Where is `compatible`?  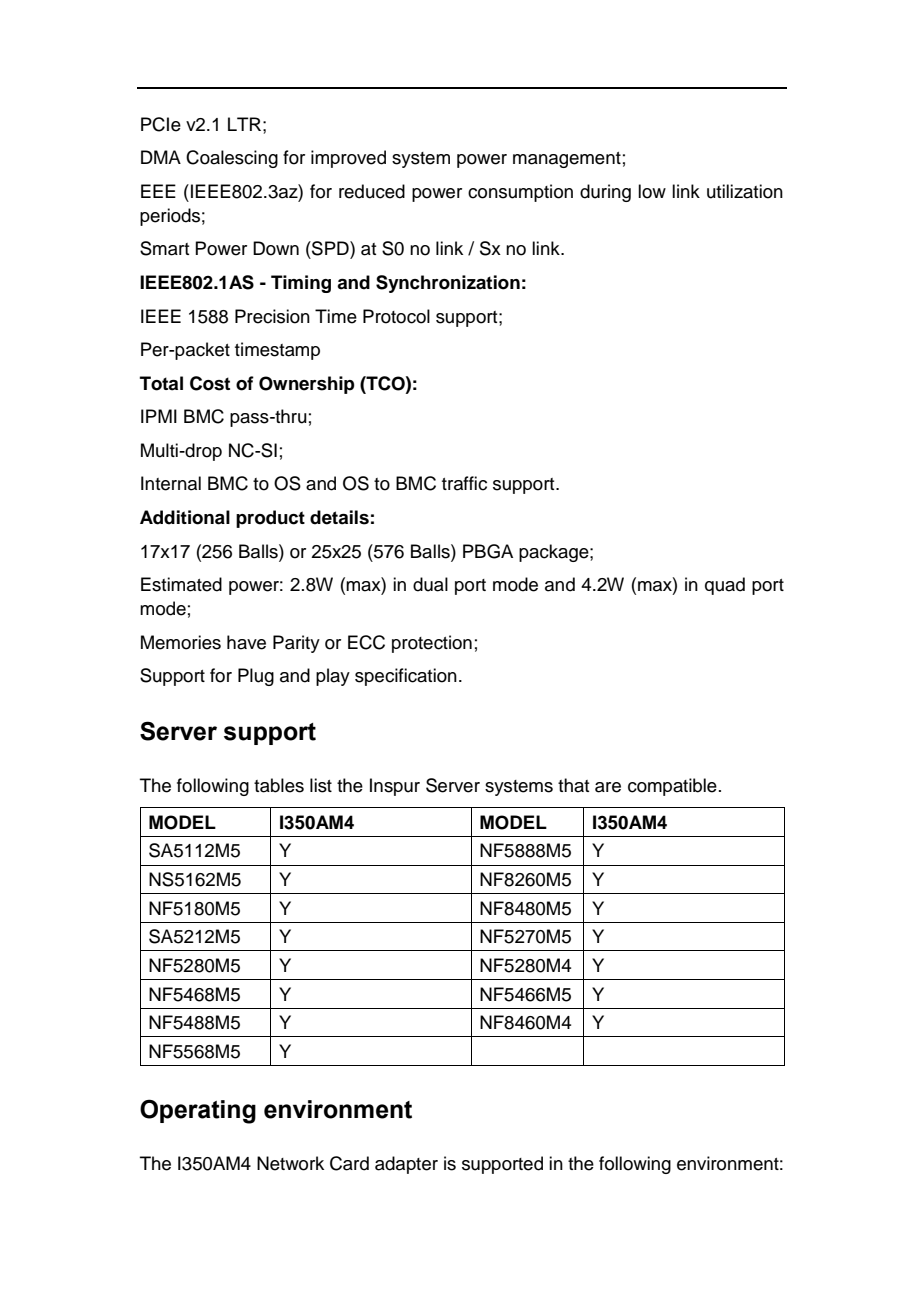 compatible is located at coordinates (672, 787).
